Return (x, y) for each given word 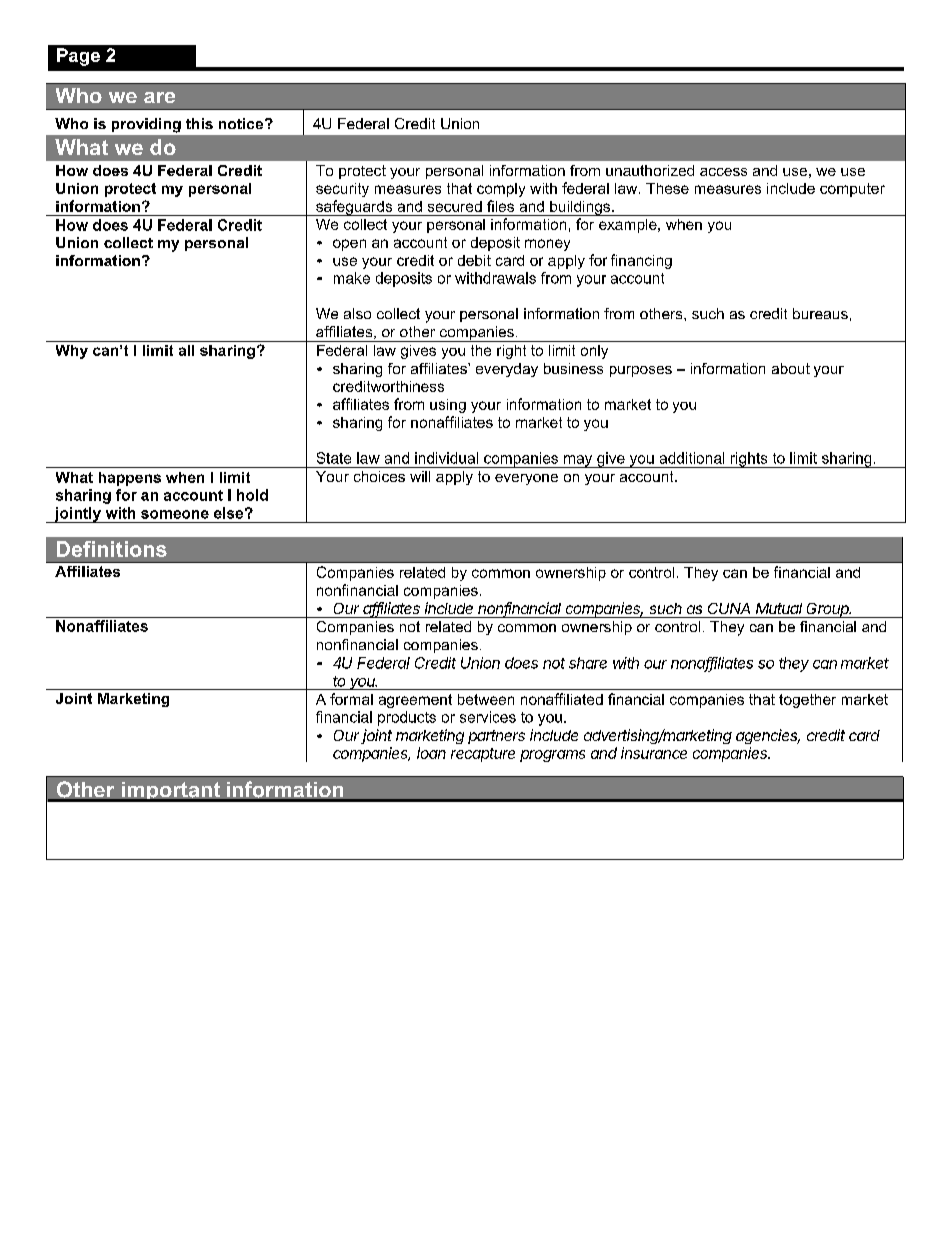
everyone (526, 479)
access (723, 172)
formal (351, 699)
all (186, 350)
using (448, 406)
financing (641, 261)
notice (242, 123)
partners (496, 737)
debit (474, 260)
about (791, 368)
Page (78, 57)
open (349, 245)
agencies (768, 736)
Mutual (779, 608)
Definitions (112, 549)
